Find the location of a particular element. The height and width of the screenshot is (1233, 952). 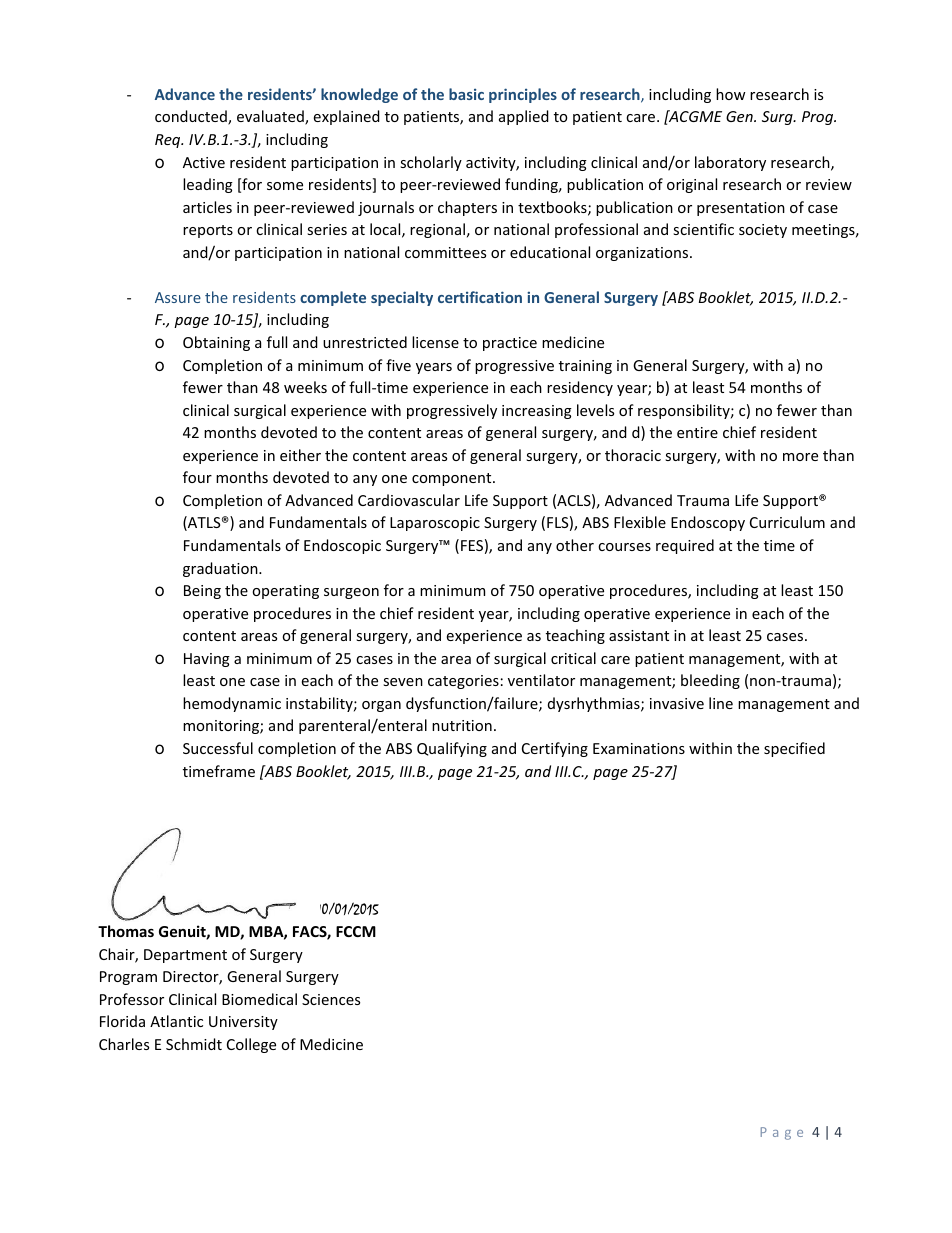

required is located at coordinates (685, 546).
